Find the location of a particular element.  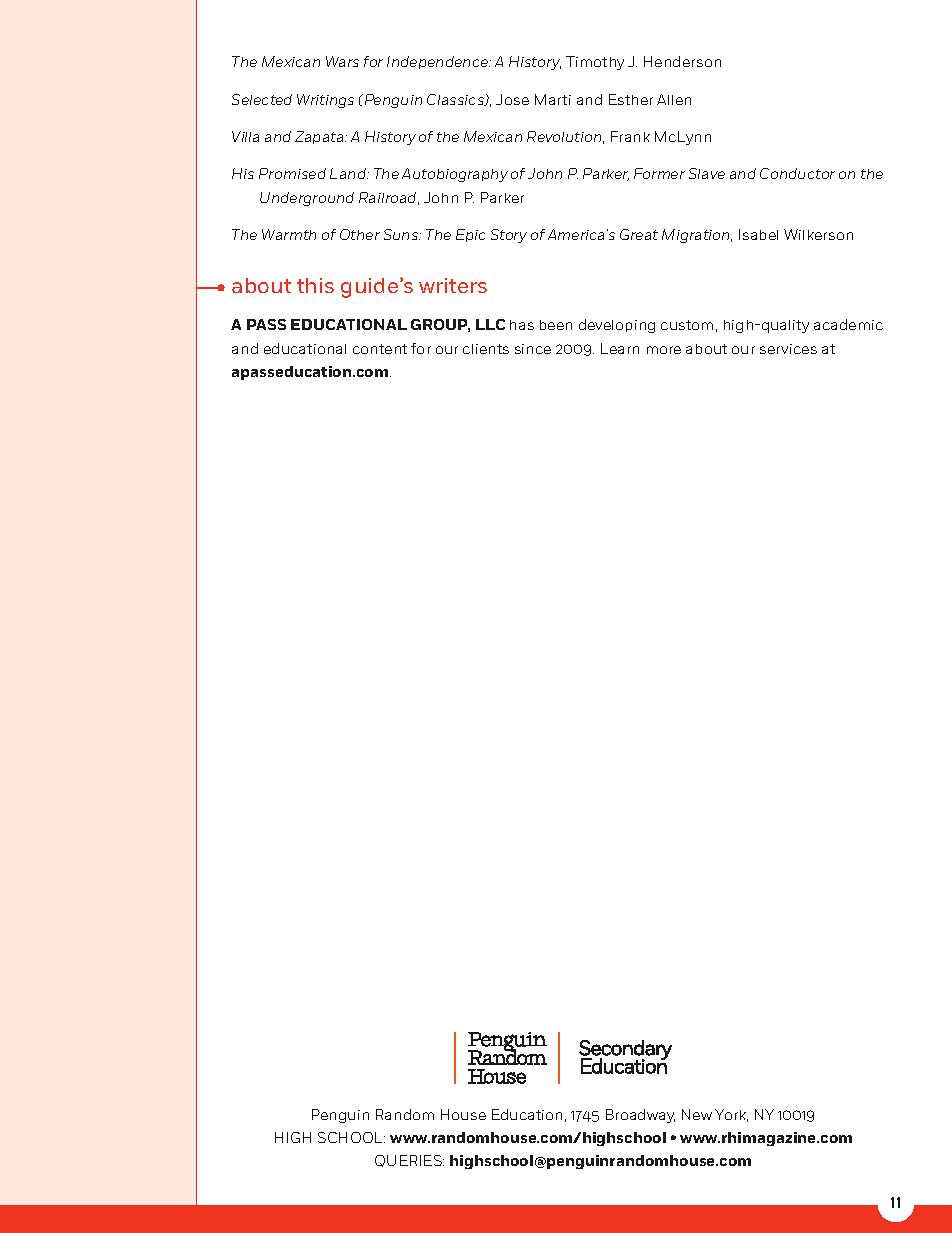

New is located at coordinates (697, 1114).
